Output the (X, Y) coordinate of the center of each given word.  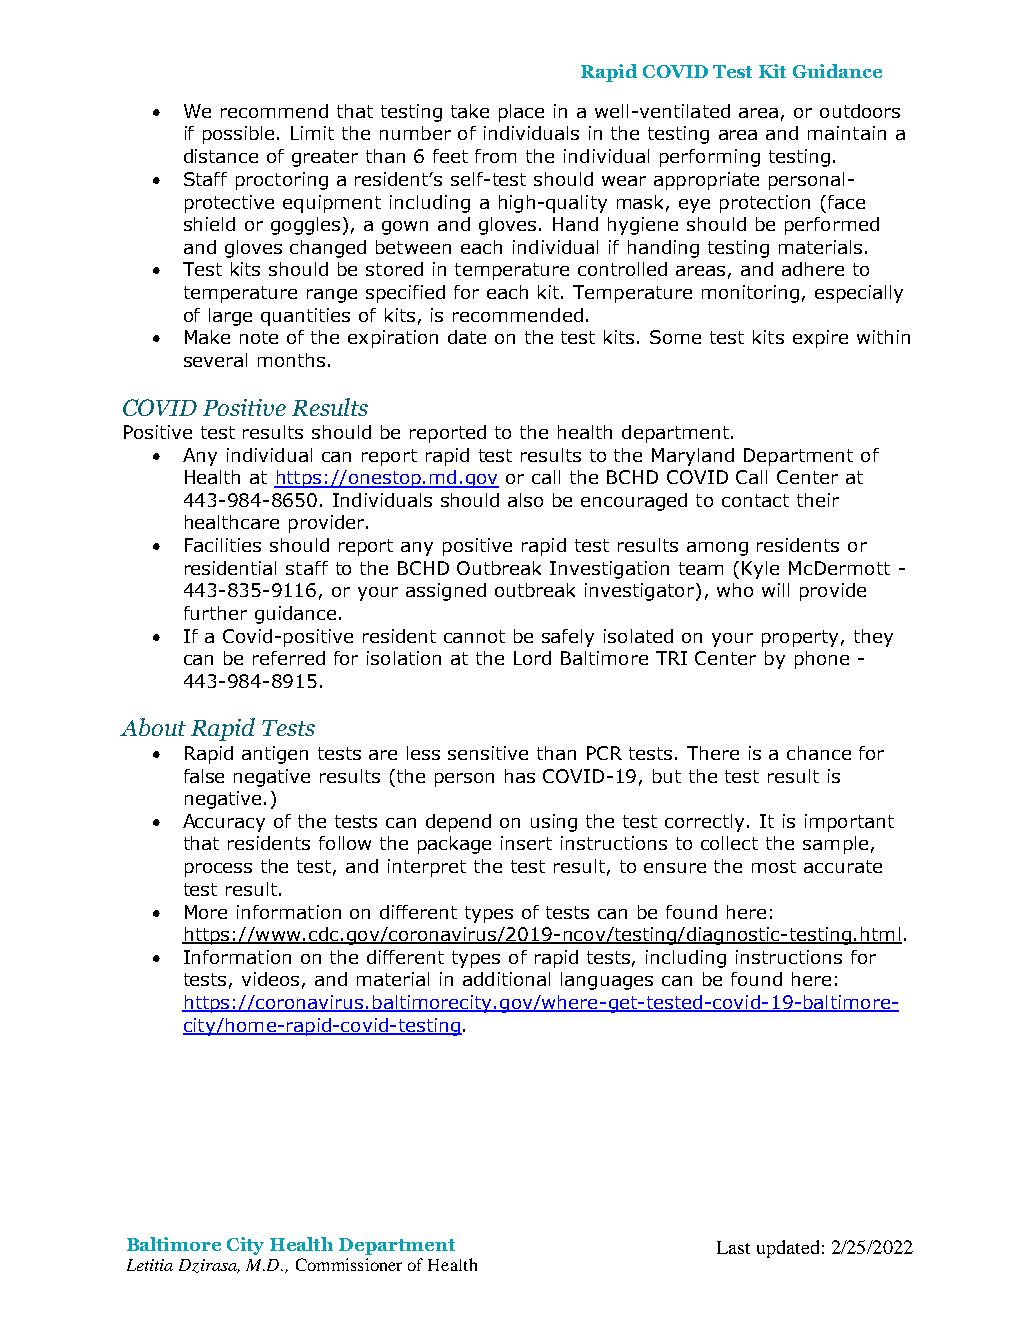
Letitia (150, 1265)
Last (733, 1247)
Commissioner (349, 1264)
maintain (847, 133)
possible (240, 135)
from (495, 156)
